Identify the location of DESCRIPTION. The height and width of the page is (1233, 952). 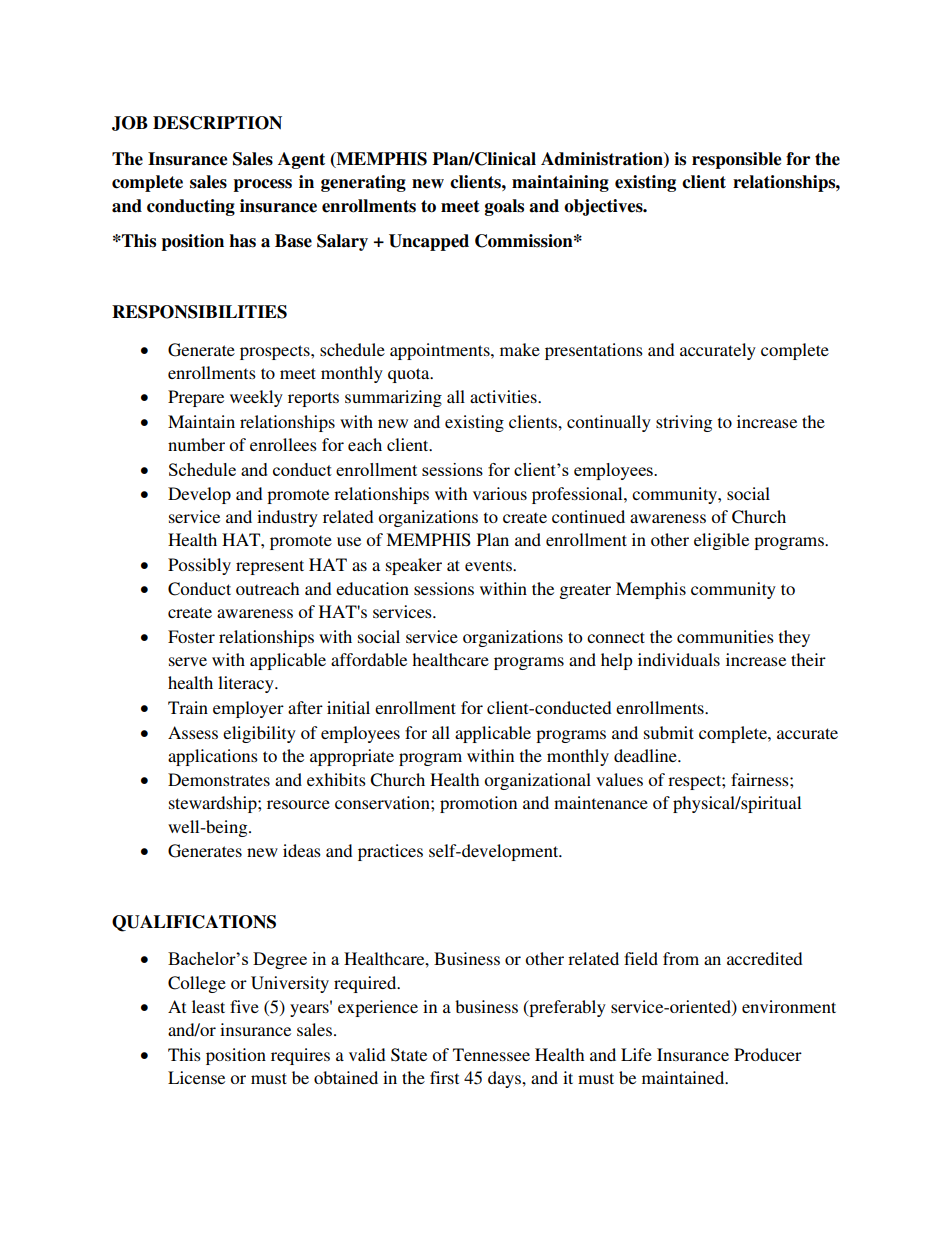
(217, 123).
